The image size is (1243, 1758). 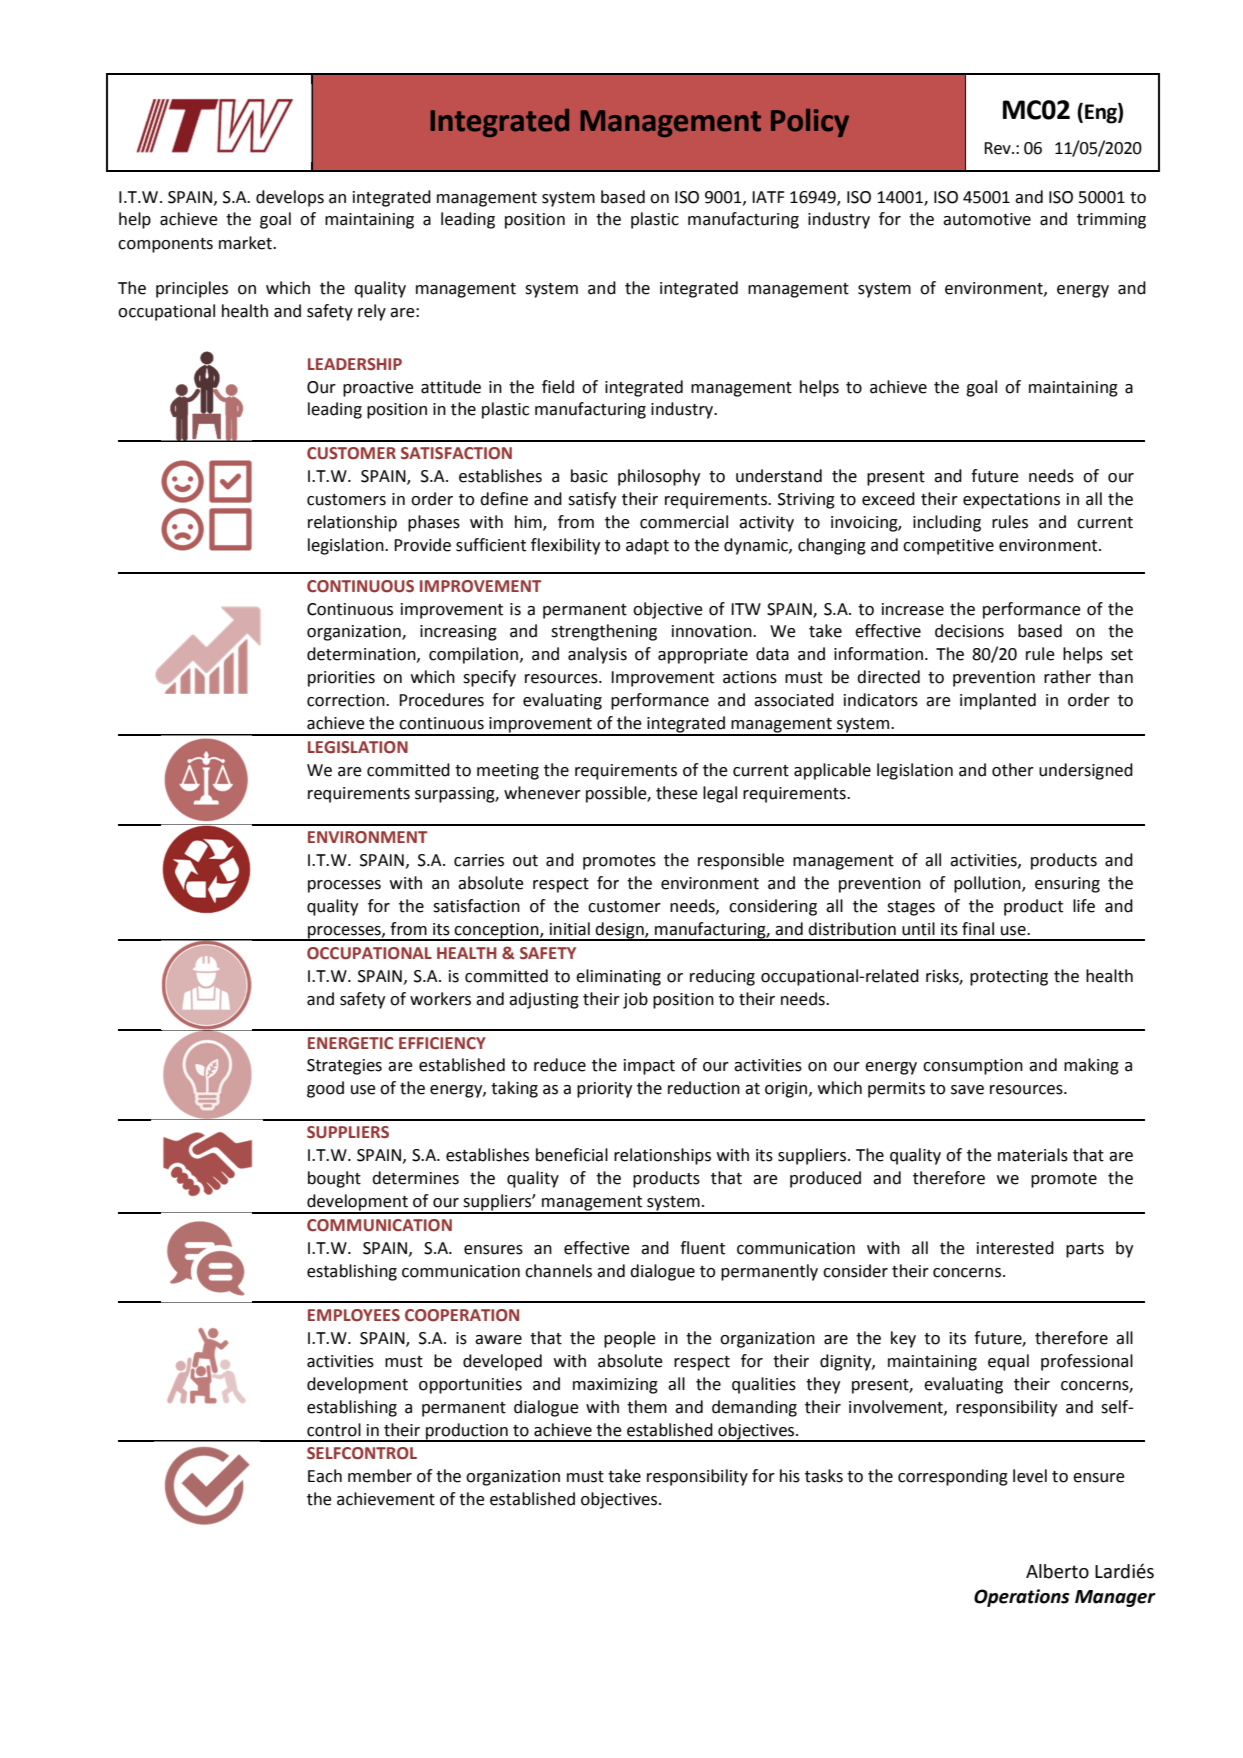 I want to click on good, so click(x=325, y=1089).
